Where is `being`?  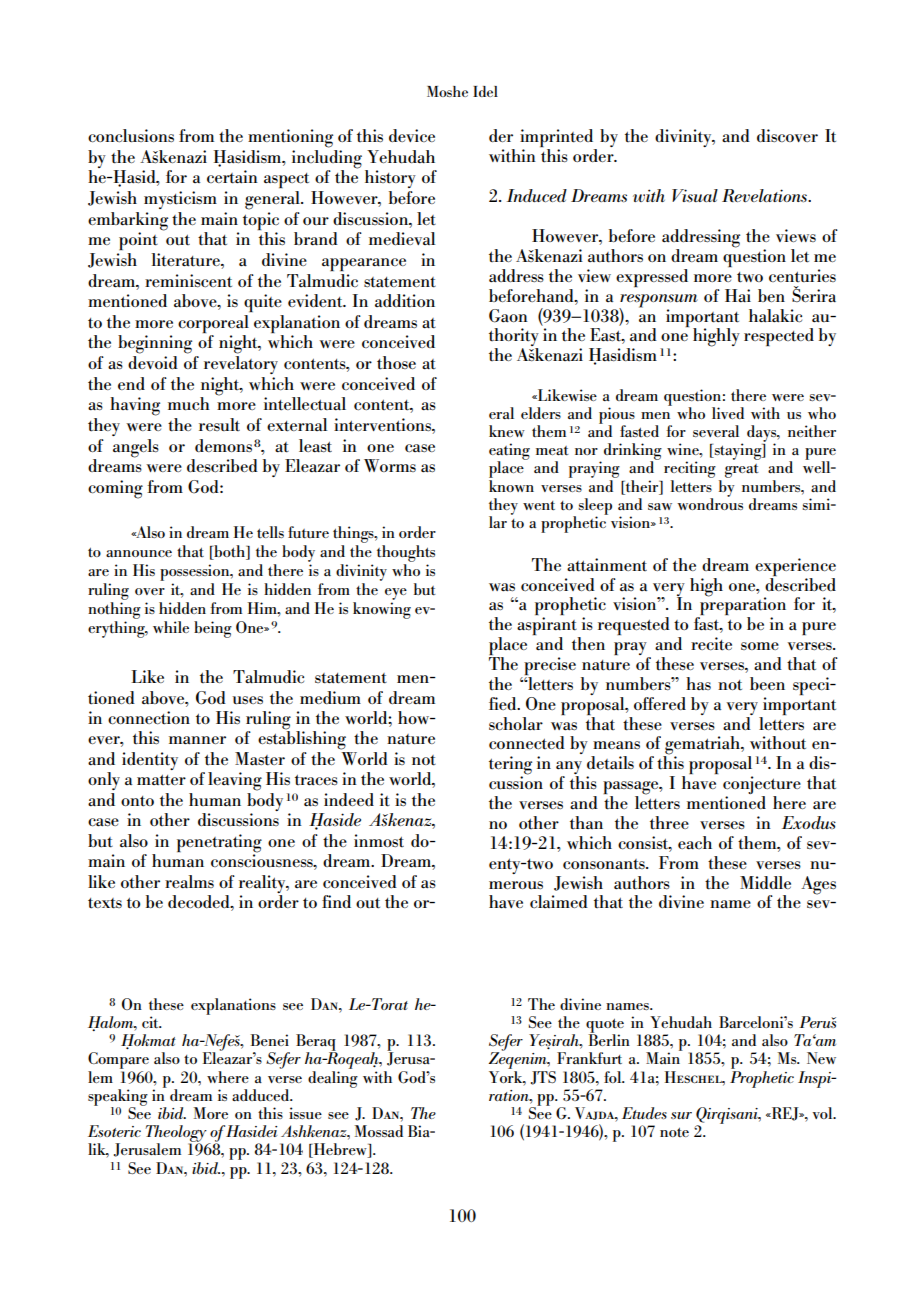
being is located at coordinates (213, 629).
